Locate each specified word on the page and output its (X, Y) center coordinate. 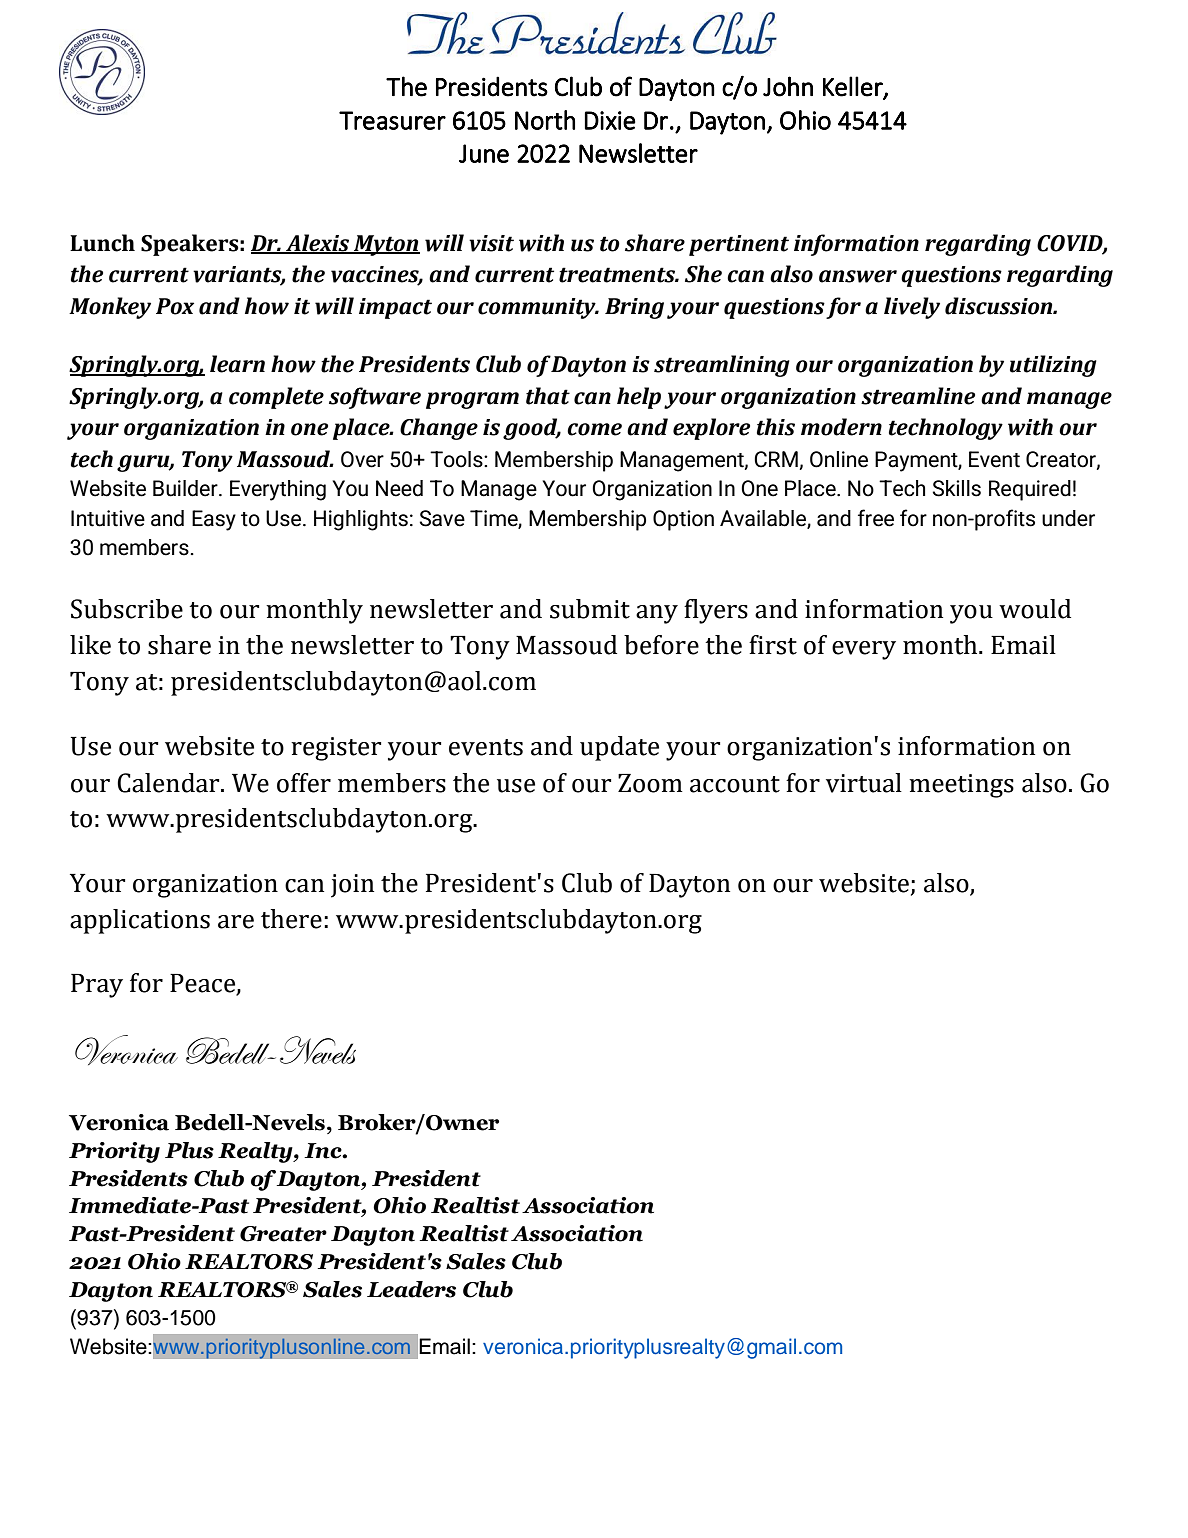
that (548, 396)
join (352, 886)
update (619, 748)
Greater (283, 1234)
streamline (918, 396)
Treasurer (392, 120)
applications (140, 921)
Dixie (610, 120)
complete (276, 398)
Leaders (411, 1289)
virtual (864, 783)
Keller (854, 87)
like (90, 645)
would (1035, 609)
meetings (961, 786)
